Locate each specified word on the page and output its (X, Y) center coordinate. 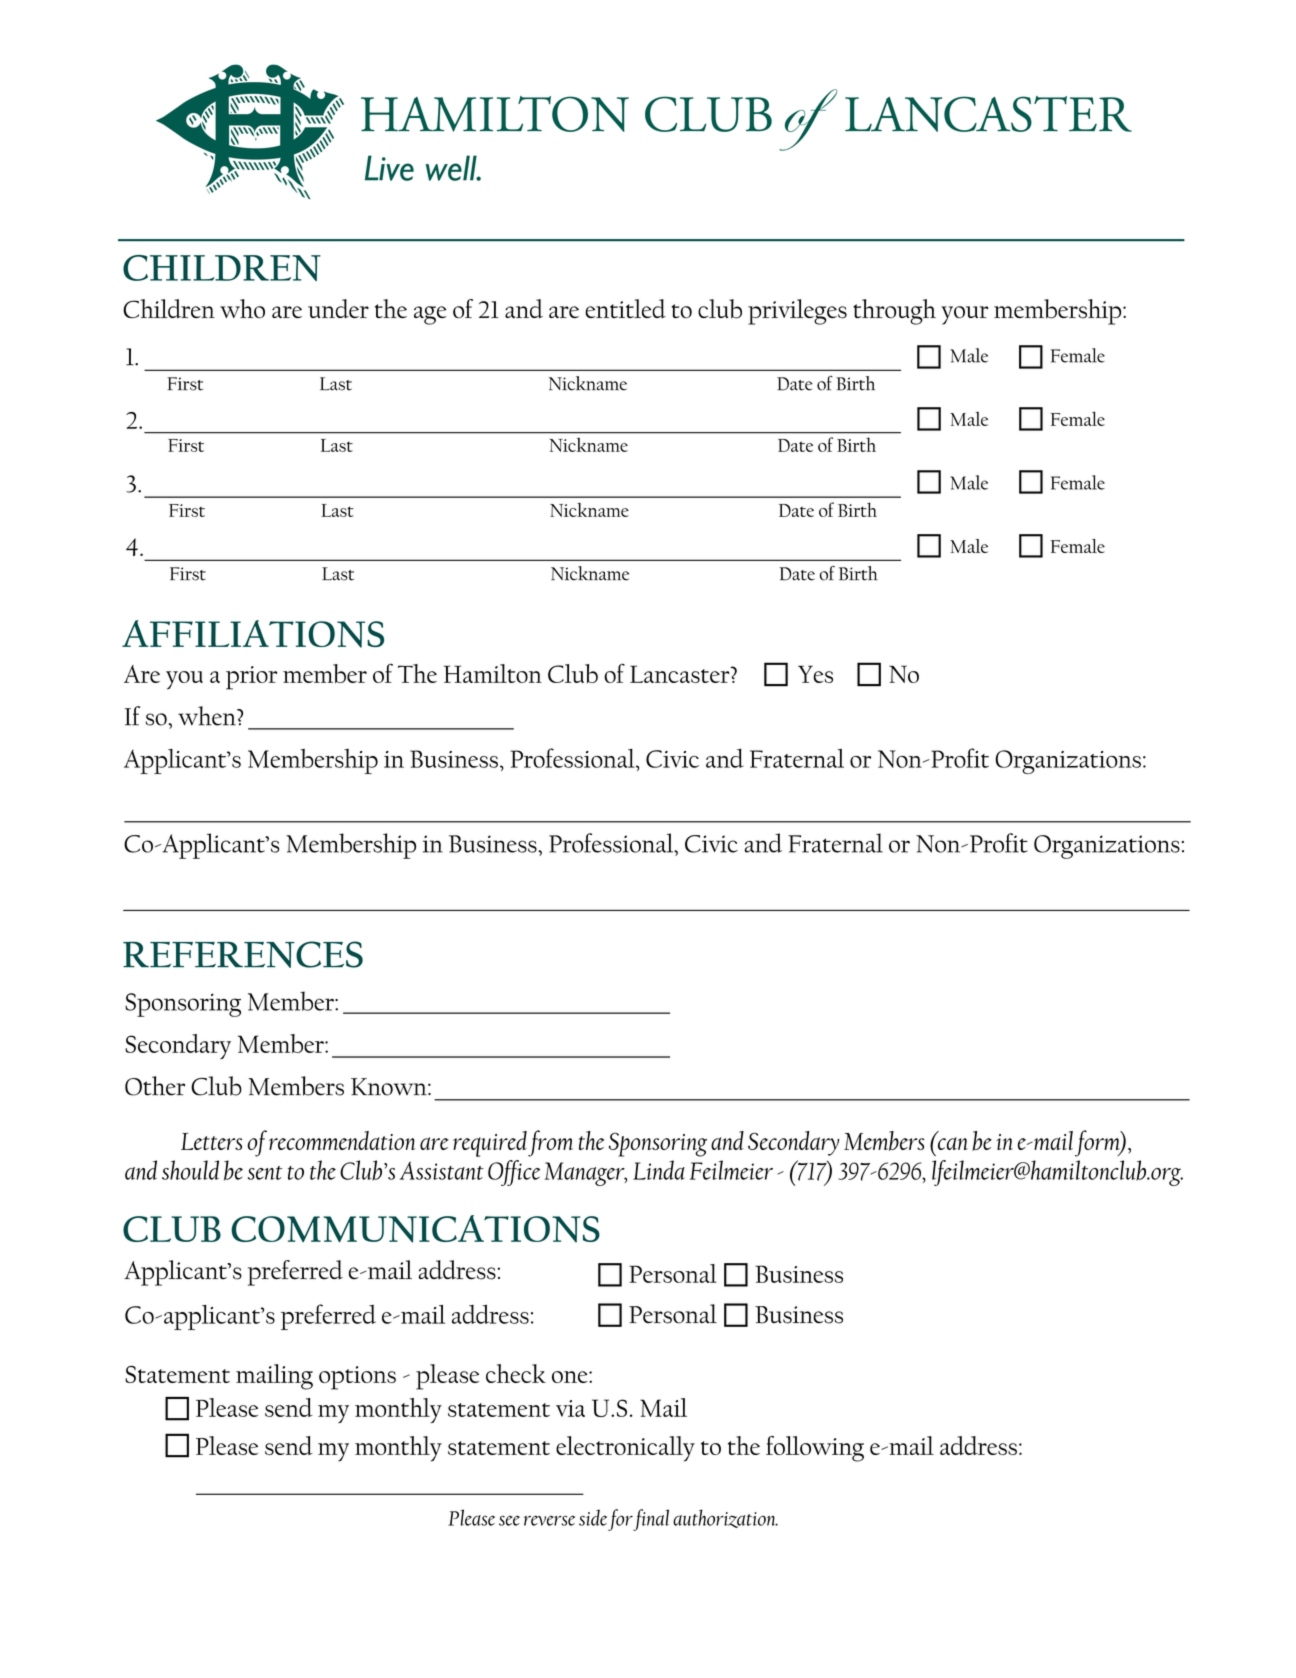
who (242, 309)
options (357, 1378)
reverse (549, 1520)
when (208, 716)
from (550, 1143)
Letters (211, 1141)
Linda (659, 1170)
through (894, 312)
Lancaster (681, 674)
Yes (815, 674)
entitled (625, 308)
